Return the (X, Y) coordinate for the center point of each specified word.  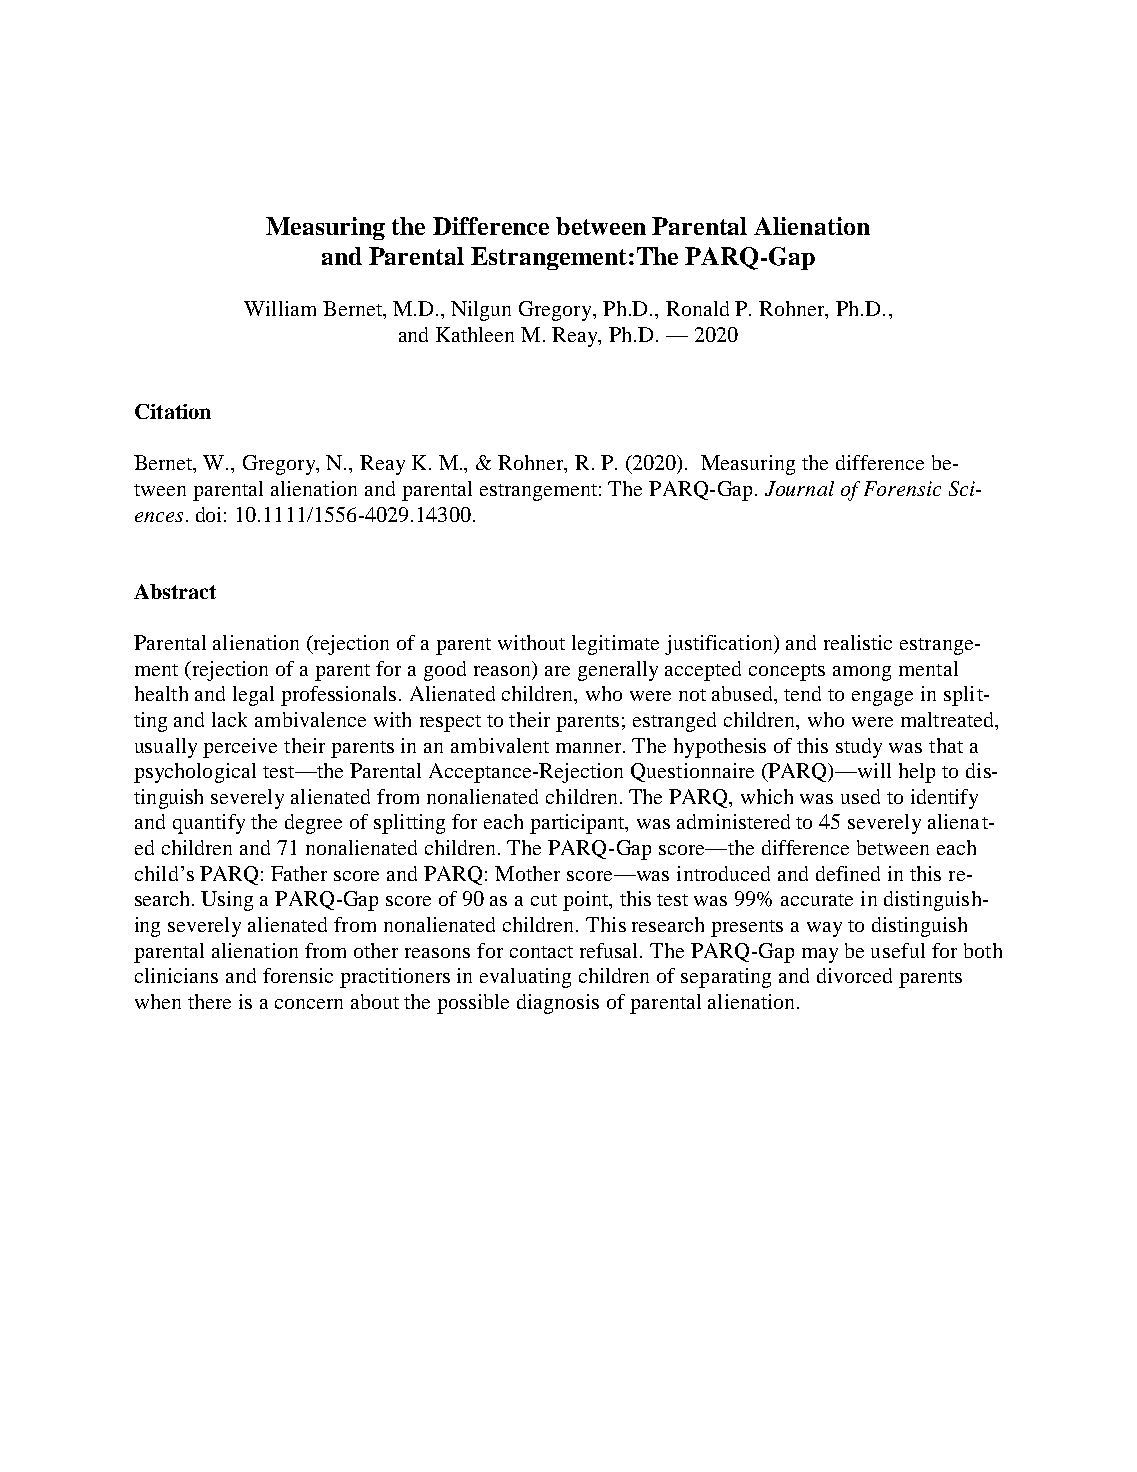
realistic (858, 642)
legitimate (615, 645)
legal (253, 696)
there (209, 1001)
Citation (173, 411)
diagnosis (558, 1004)
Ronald (697, 308)
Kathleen (475, 334)
